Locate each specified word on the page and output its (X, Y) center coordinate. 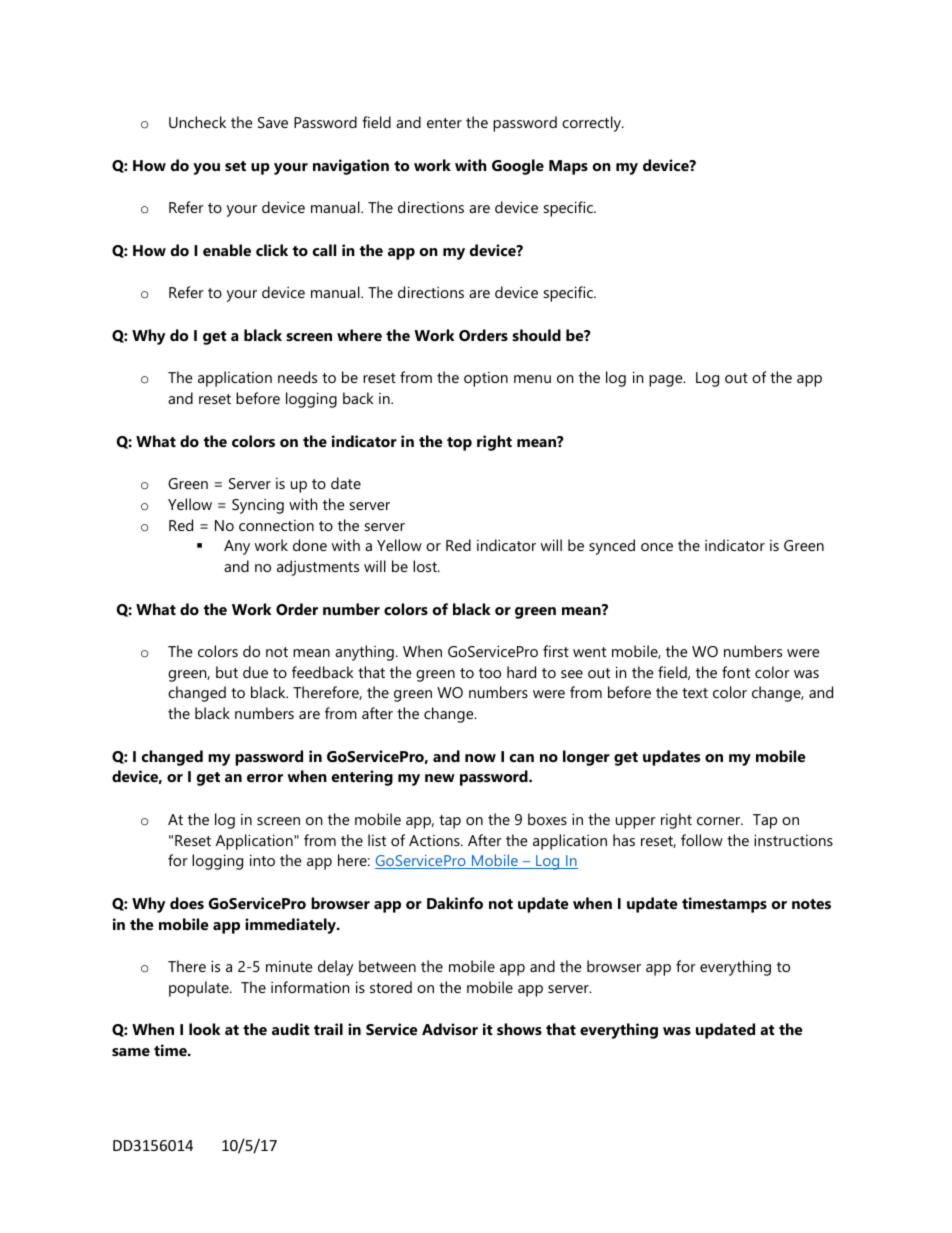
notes (811, 904)
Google (518, 167)
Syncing (258, 506)
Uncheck (197, 122)
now (480, 758)
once (657, 547)
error (265, 778)
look (205, 1029)
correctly (592, 124)
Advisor (450, 1029)
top (459, 444)
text (695, 693)
